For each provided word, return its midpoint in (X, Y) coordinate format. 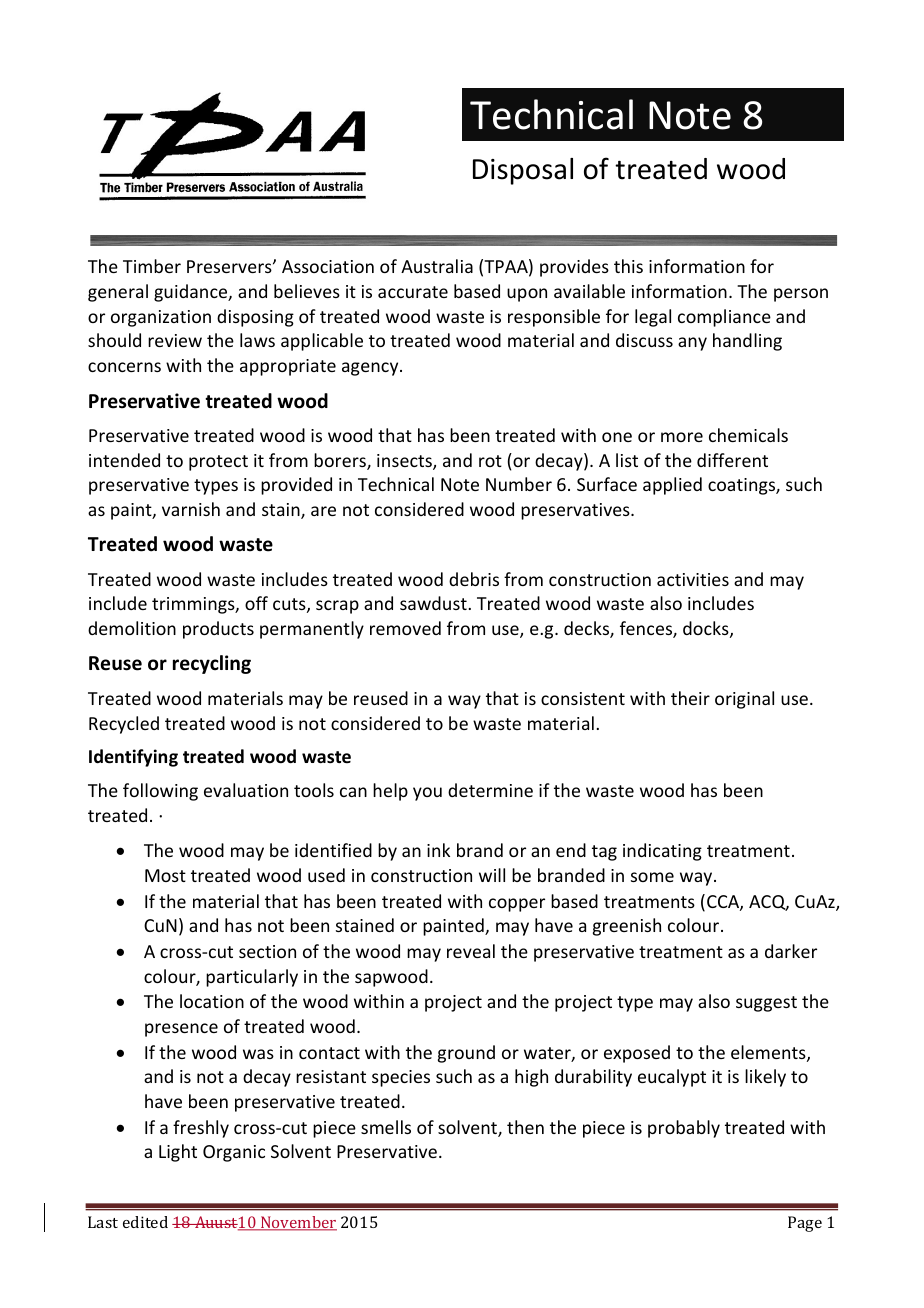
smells (386, 1127)
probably (684, 1129)
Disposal (523, 171)
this (628, 266)
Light (178, 1153)
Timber (152, 266)
